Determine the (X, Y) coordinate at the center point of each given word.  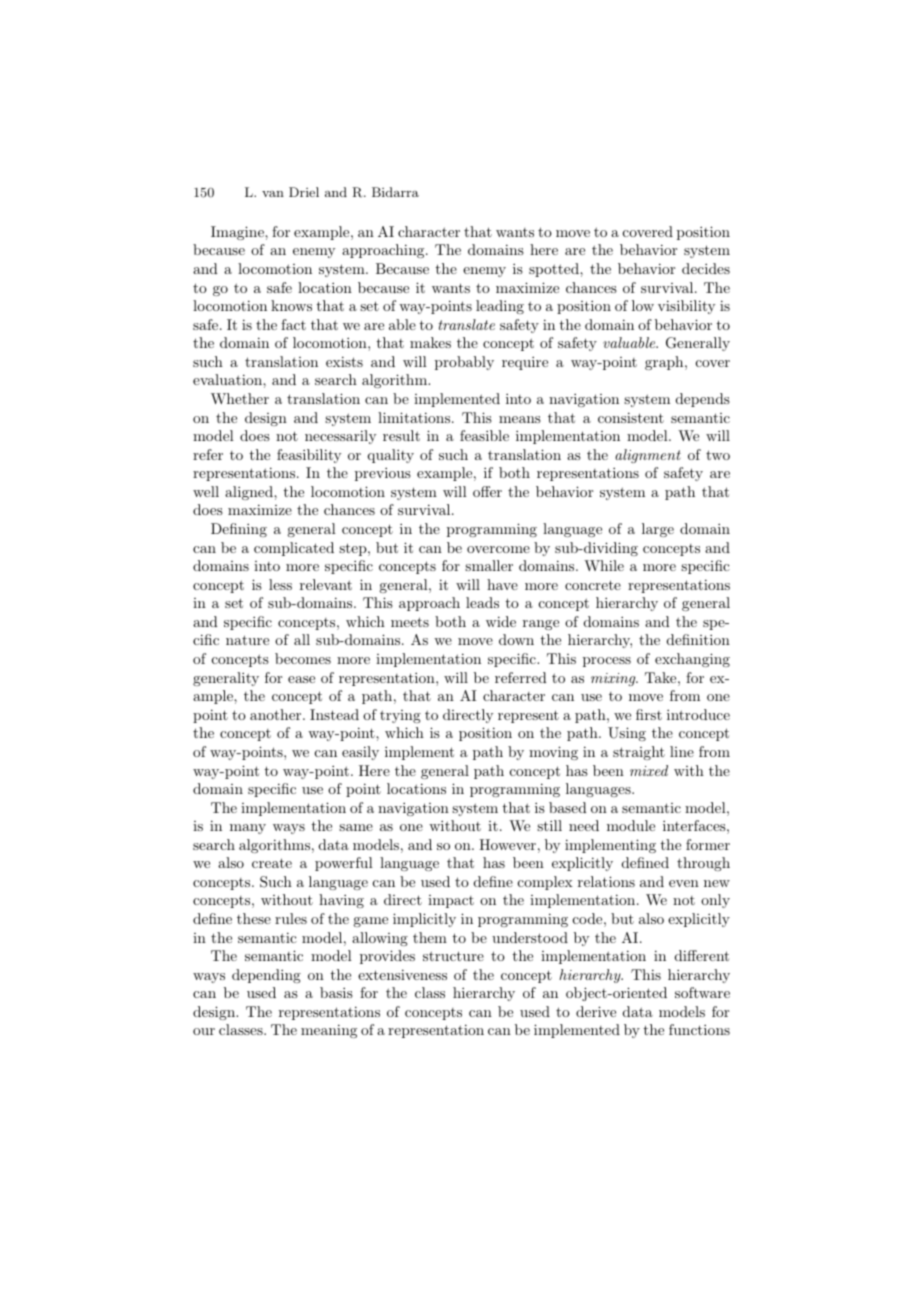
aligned (250, 493)
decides (706, 268)
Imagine (238, 233)
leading (500, 307)
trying (400, 716)
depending (266, 976)
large (658, 530)
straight (639, 753)
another (277, 714)
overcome (498, 549)
